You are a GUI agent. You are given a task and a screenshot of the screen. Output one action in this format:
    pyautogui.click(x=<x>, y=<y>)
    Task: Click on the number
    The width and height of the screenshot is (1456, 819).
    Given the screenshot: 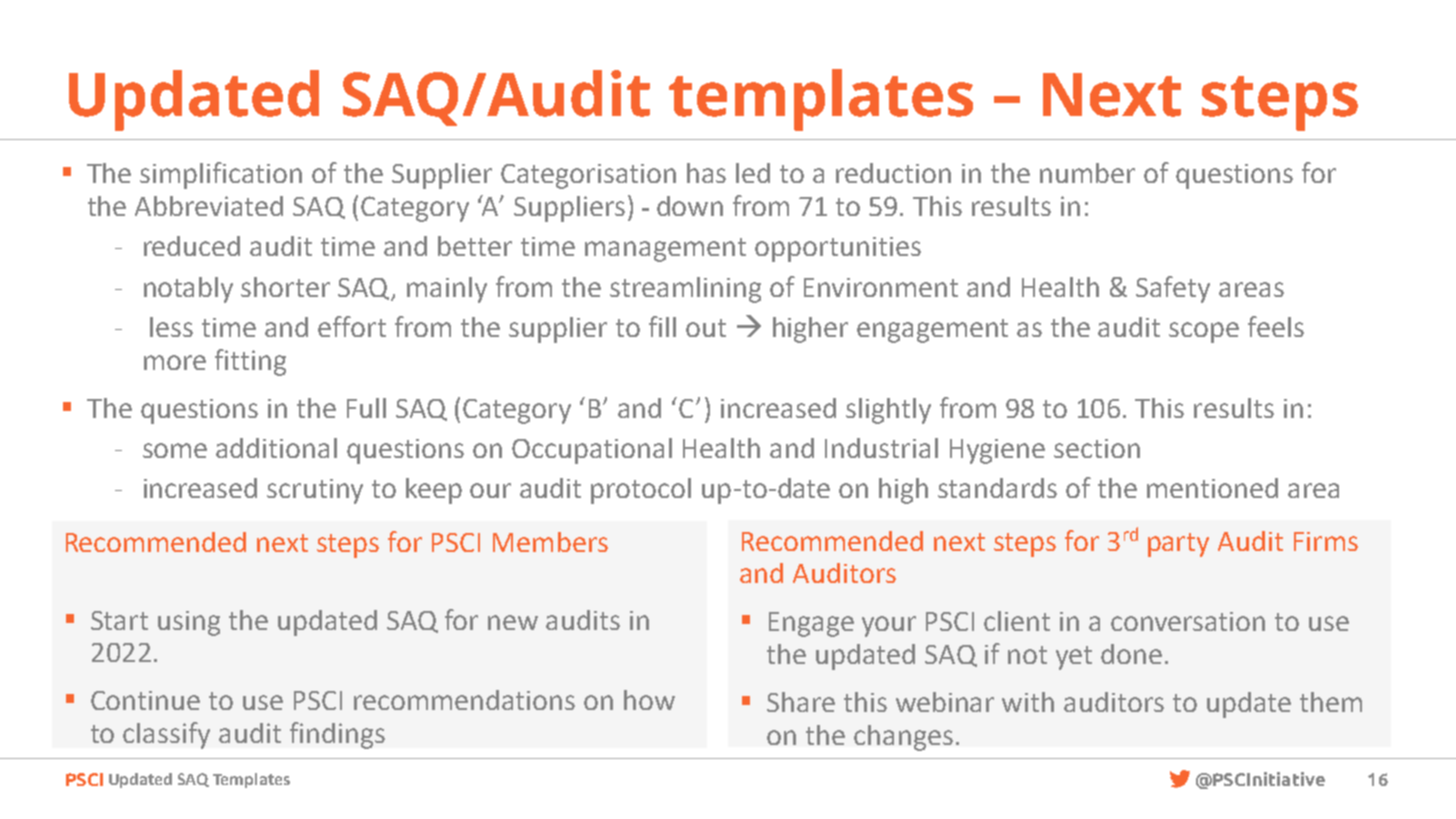 What is the action you would take?
    pyautogui.click(x=1087, y=173)
